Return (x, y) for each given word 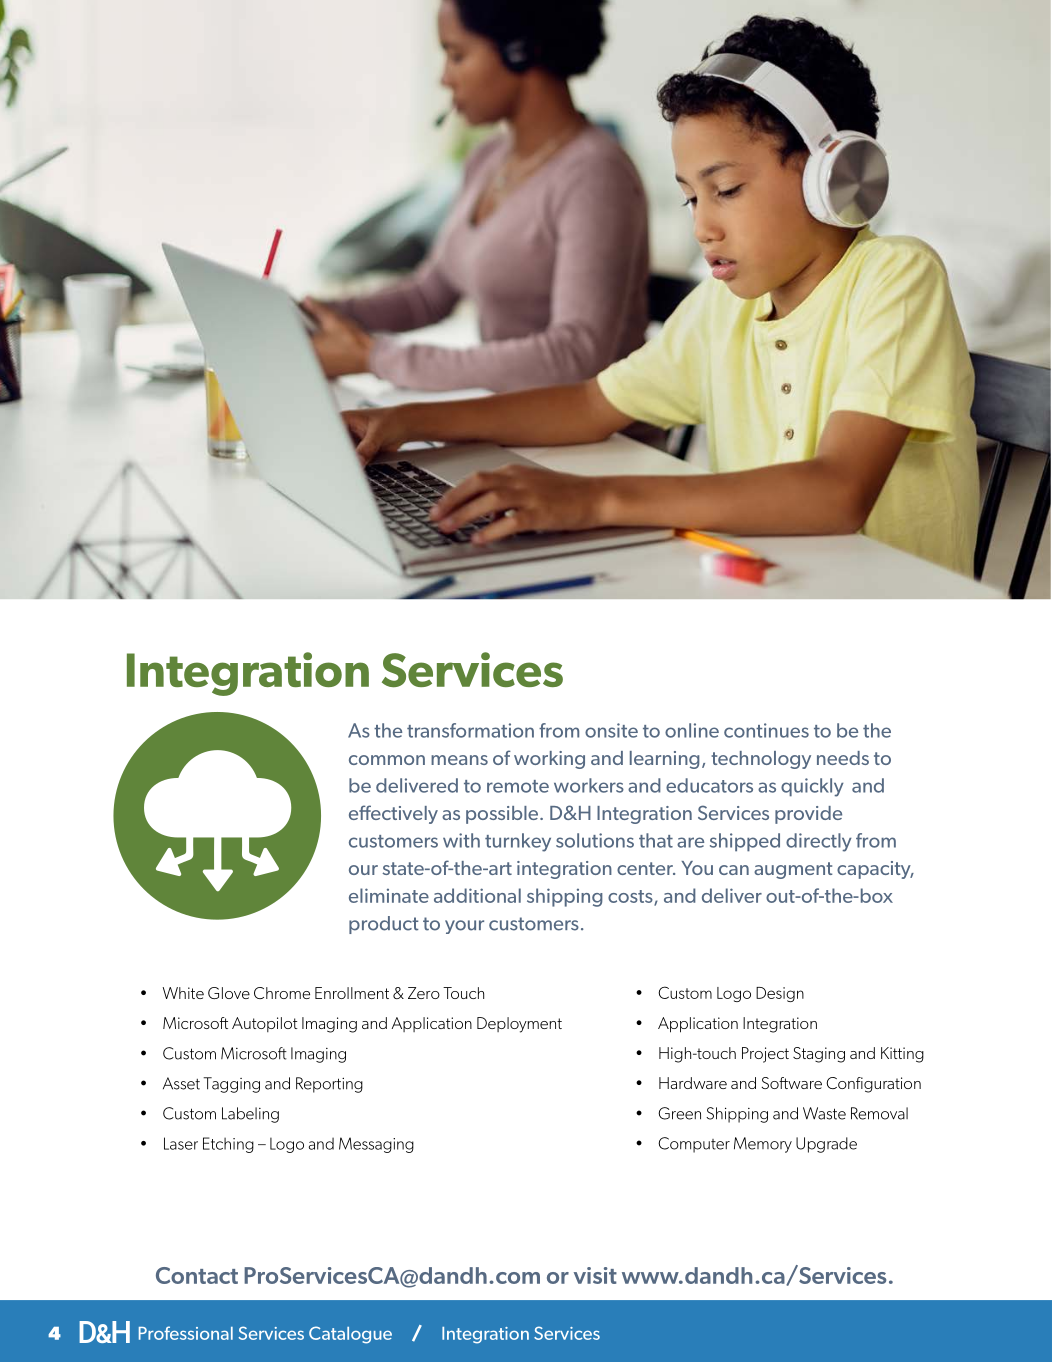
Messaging (376, 1145)
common (387, 760)
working (549, 760)
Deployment (519, 1025)
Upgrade (826, 1145)
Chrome (282, 993)
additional (477, 895)
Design (780, 994)
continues (766, 730)
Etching (228, 1145)
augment (793, 870)
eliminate (389, 895)
